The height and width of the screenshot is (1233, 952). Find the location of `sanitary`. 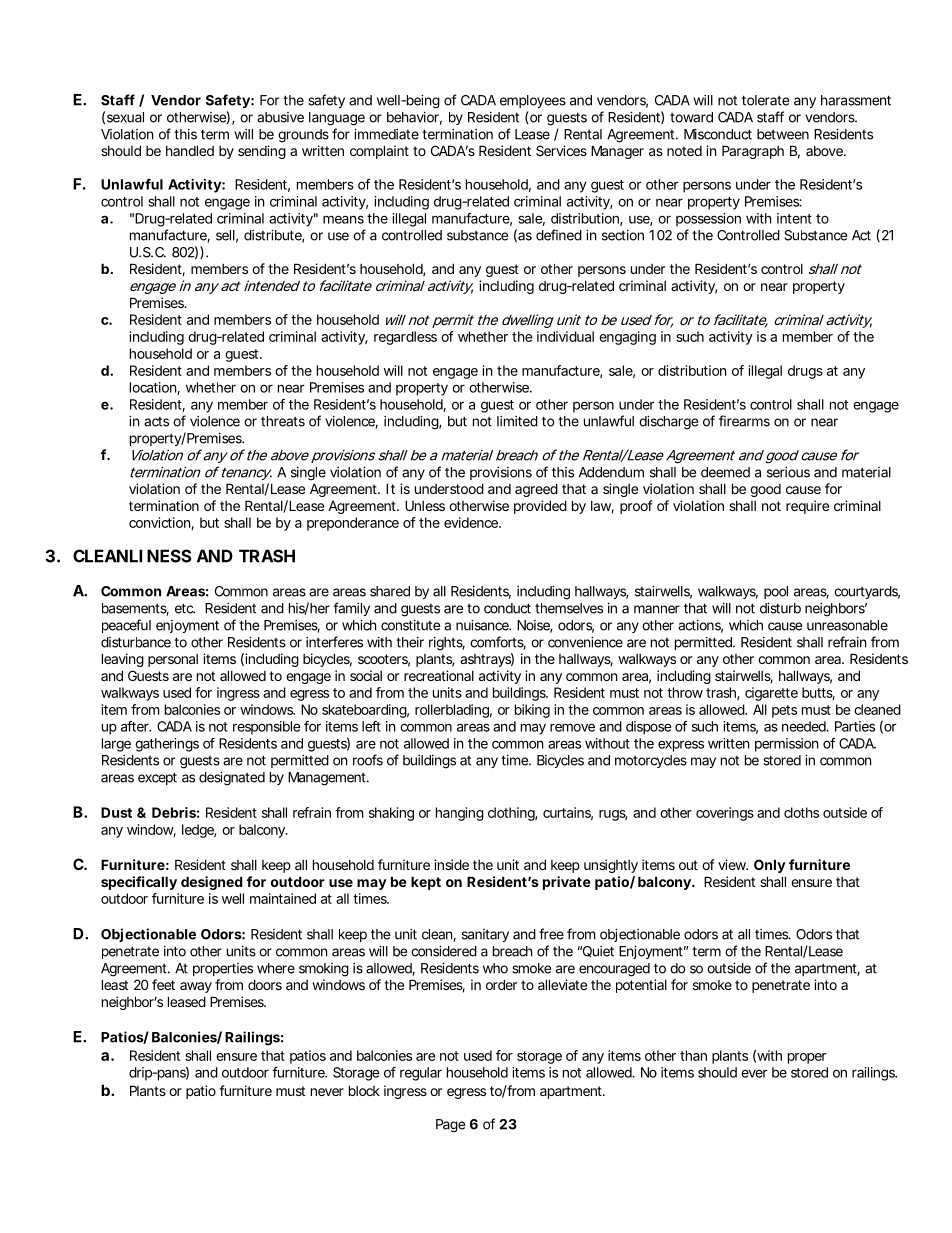

sanitary is located at coordinates (485, 935).
